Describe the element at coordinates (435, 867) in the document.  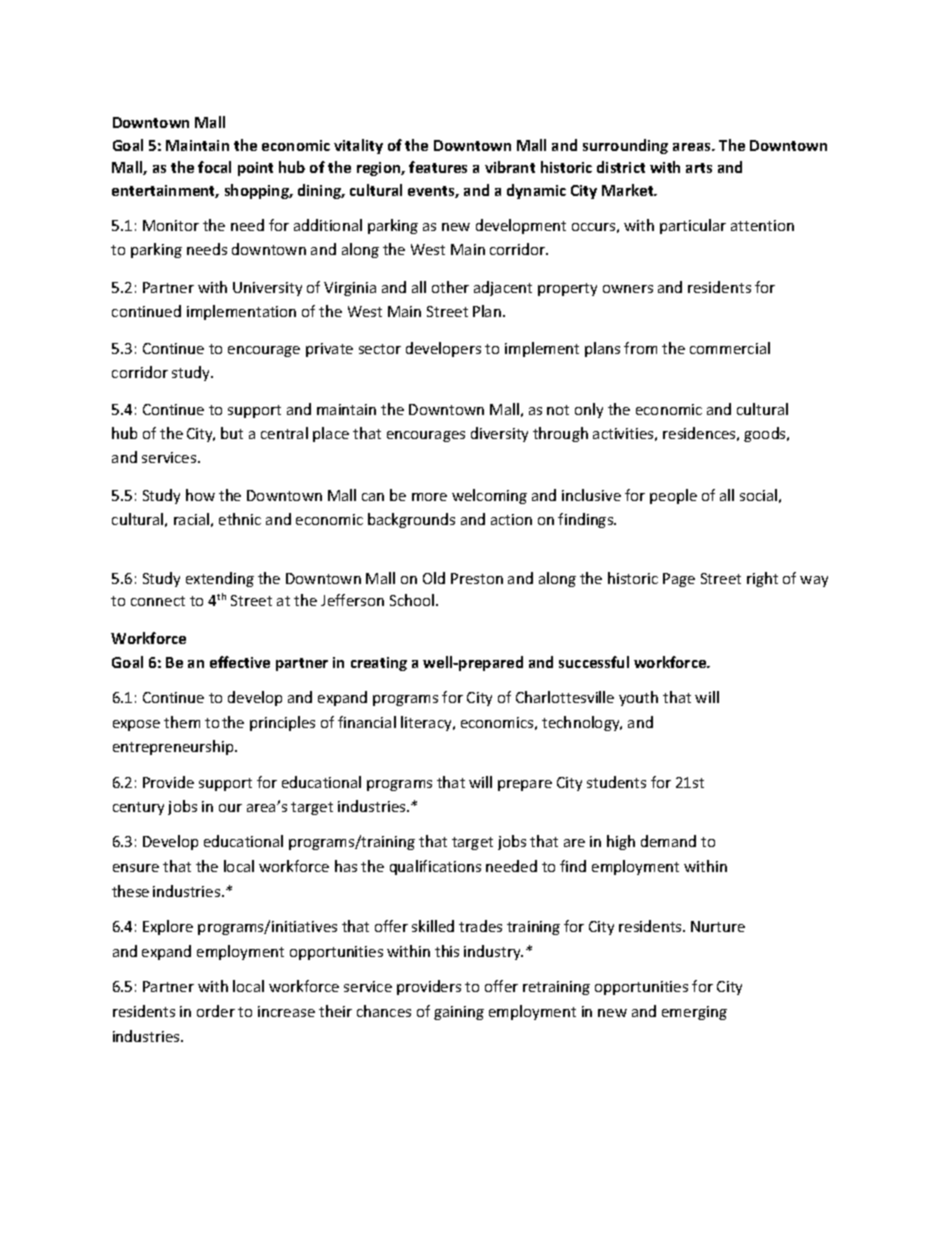
I see `qualifications` at that location.
